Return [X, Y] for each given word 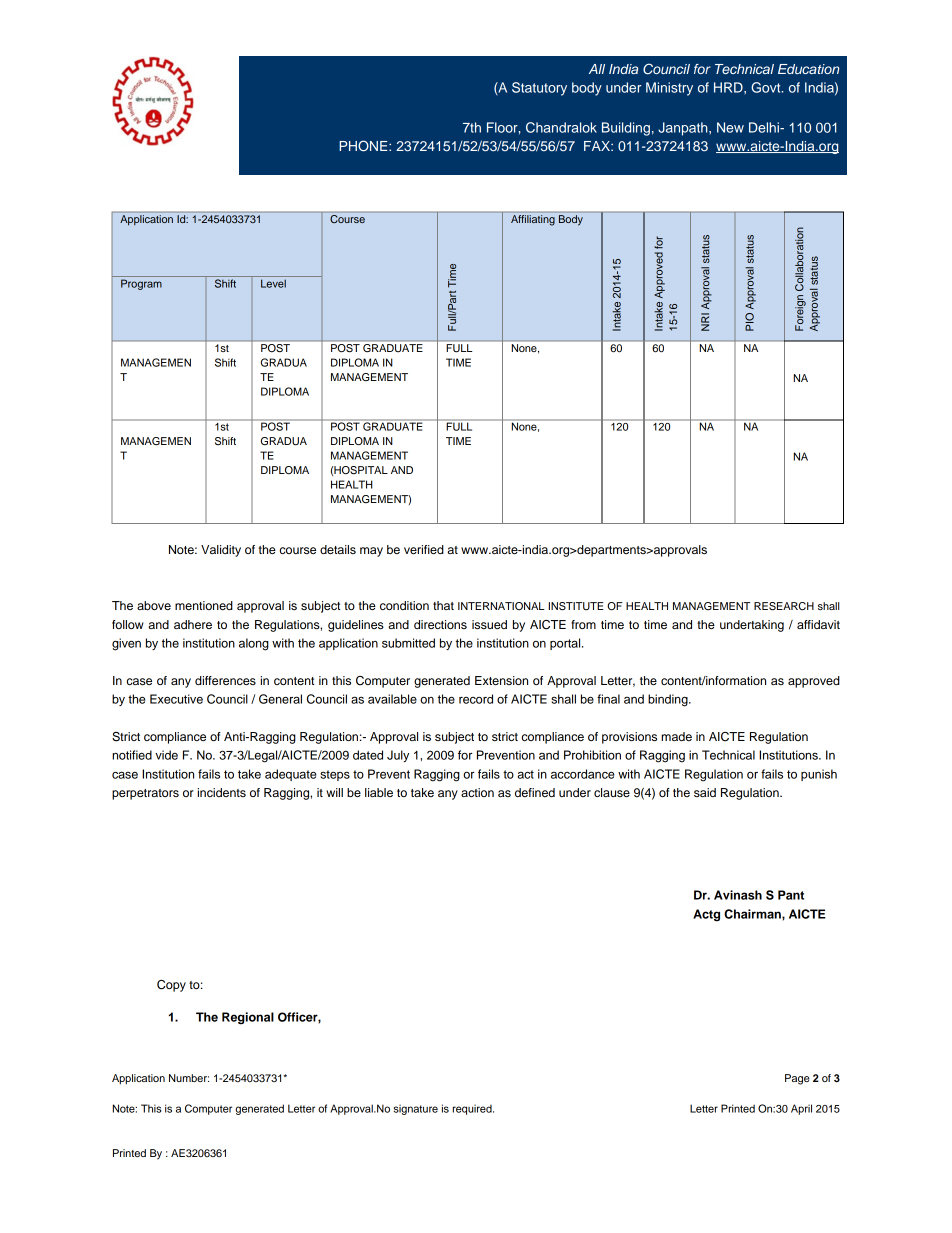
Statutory [539, 89]
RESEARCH [784, 606]
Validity [221, 551]
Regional [248, 1018]
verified [424, 549]
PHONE [364, 146]
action [477, 792]
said [705, 792]
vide [166, 755]
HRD [729, 87]
